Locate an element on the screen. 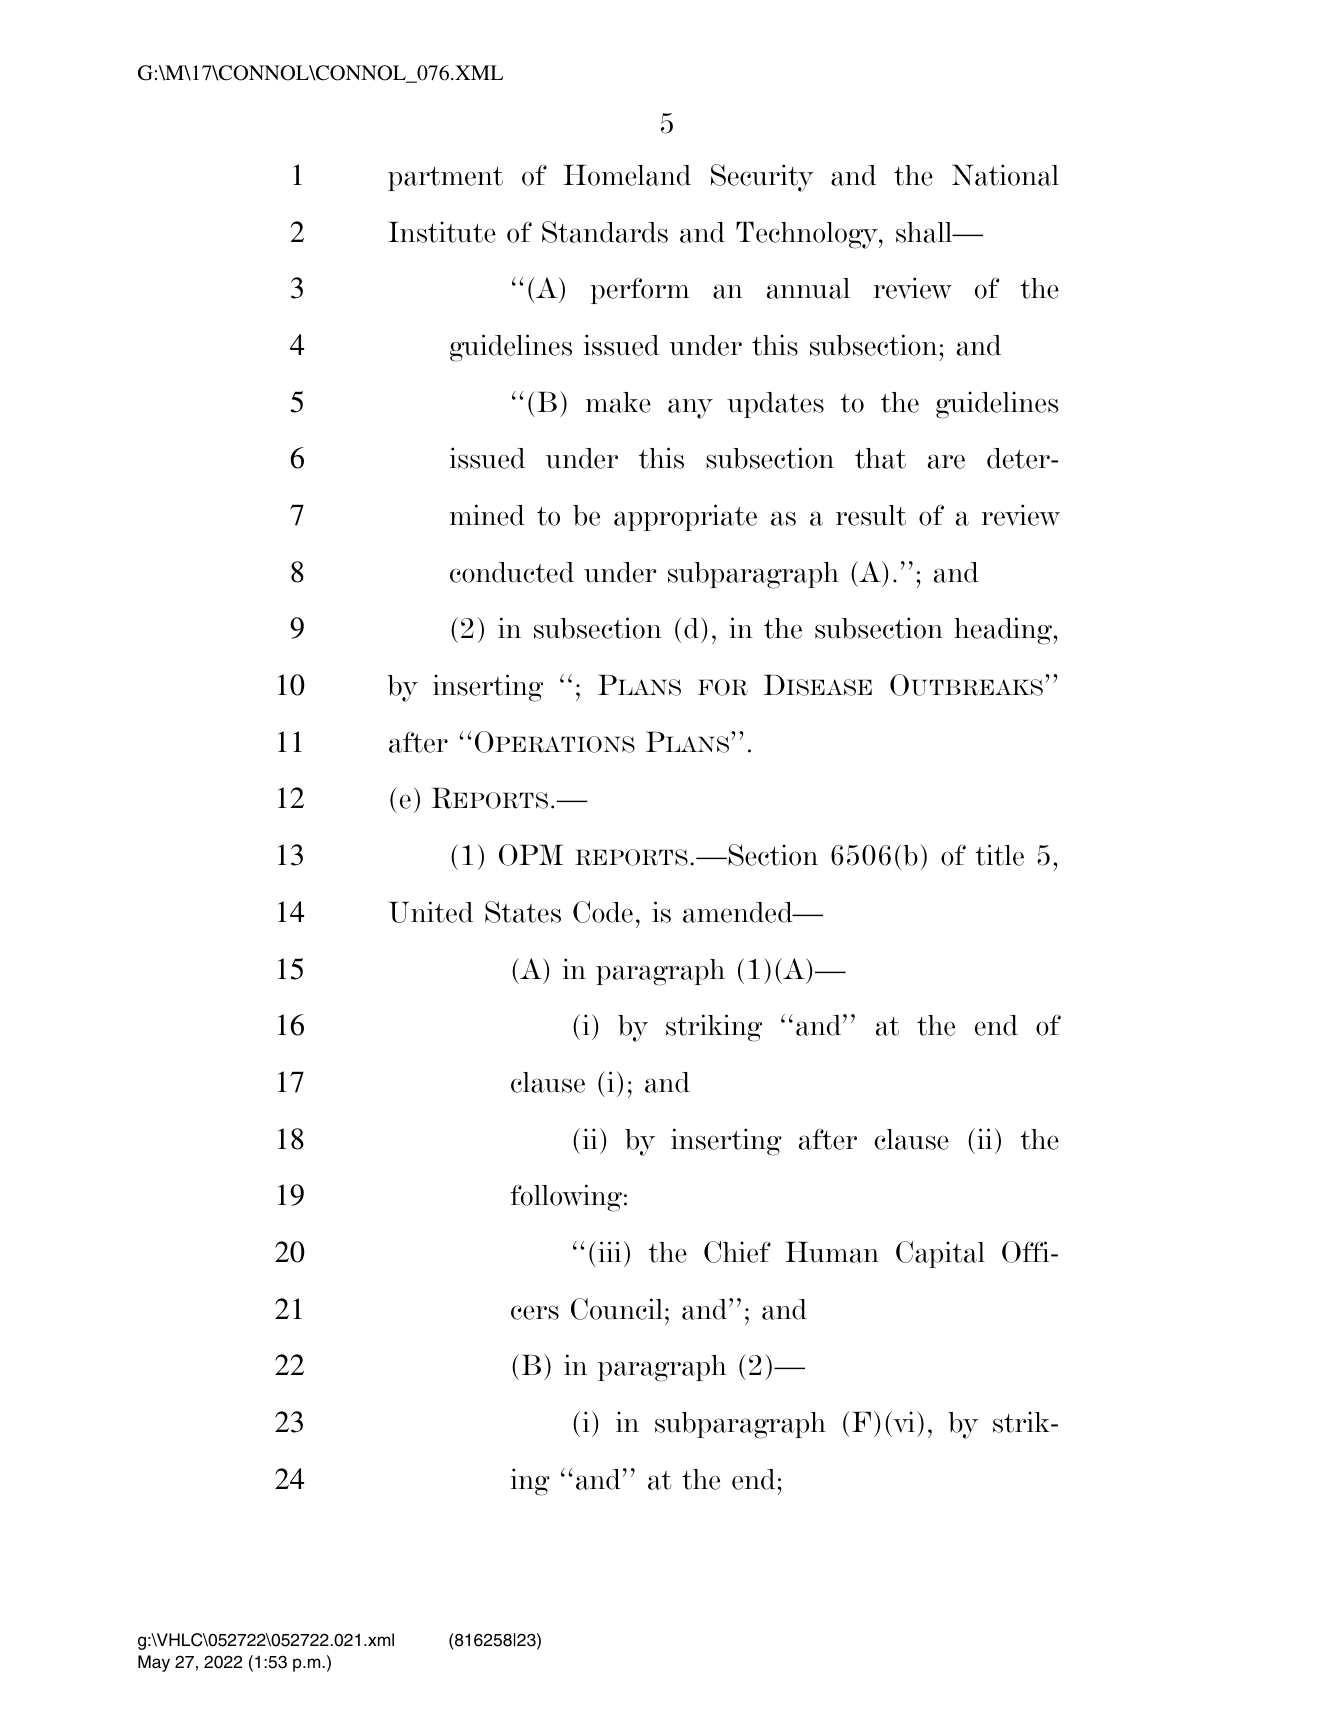 This screenshot has width=1334, height=1727. conducted is located at coordinates (512, 572).
